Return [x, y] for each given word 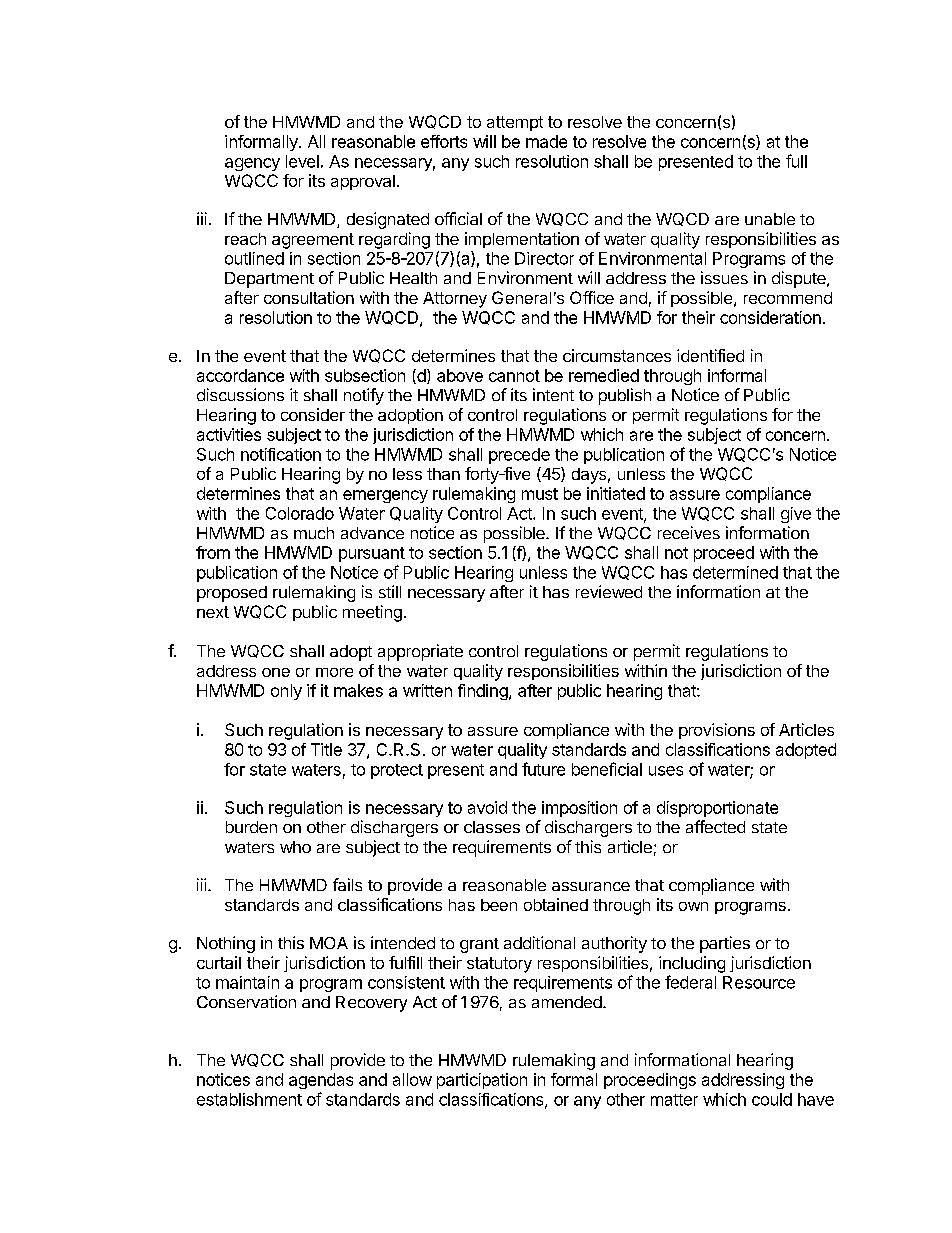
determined [735, 572]
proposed [232, 594]
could [772, 1099]
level [302, 161]
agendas [321, 1081]
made [546, 141]
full [796, 161]
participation [482, 1081]
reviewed [609, 591]
